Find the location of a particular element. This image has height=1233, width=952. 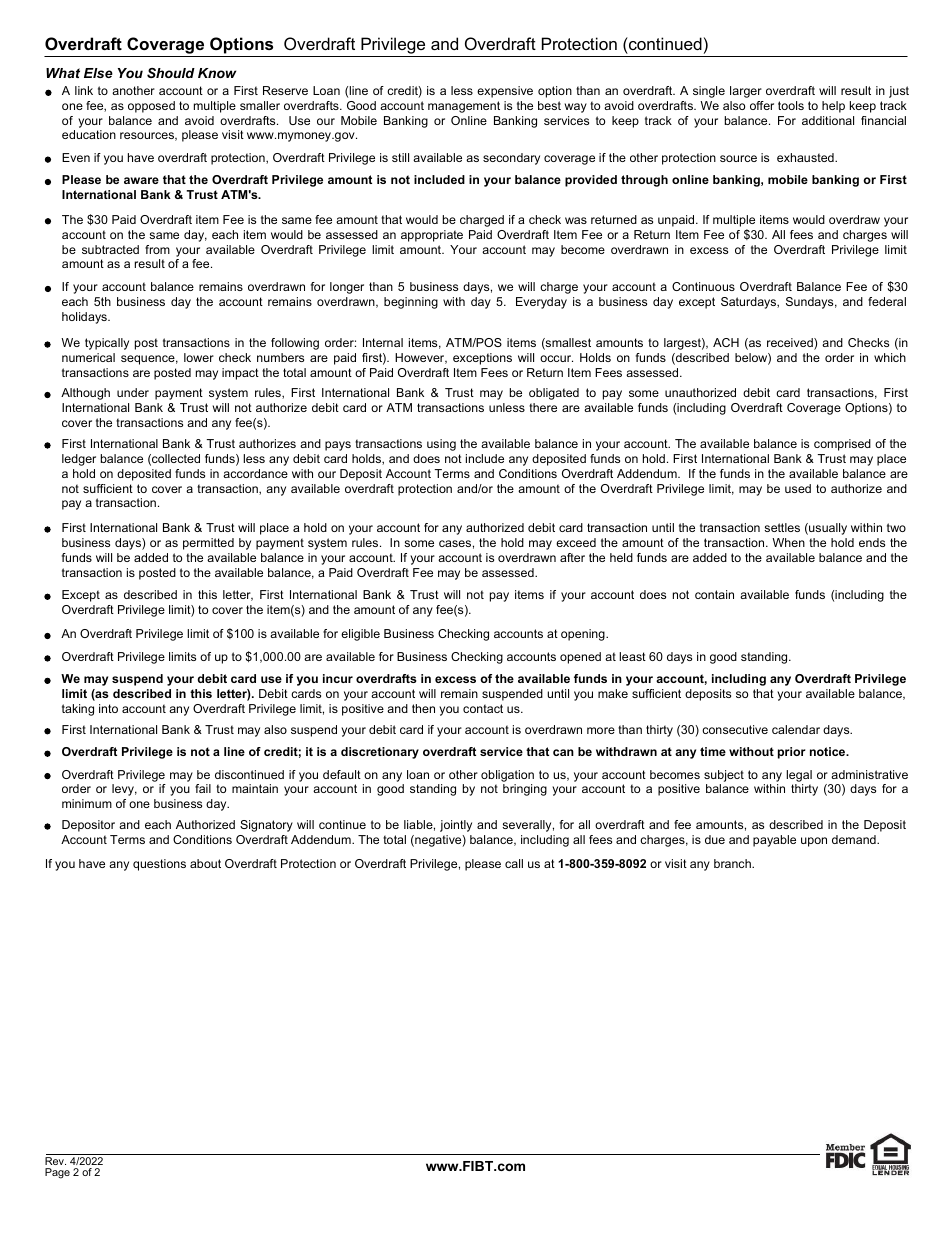

management is located at coordinates (464, 107).
